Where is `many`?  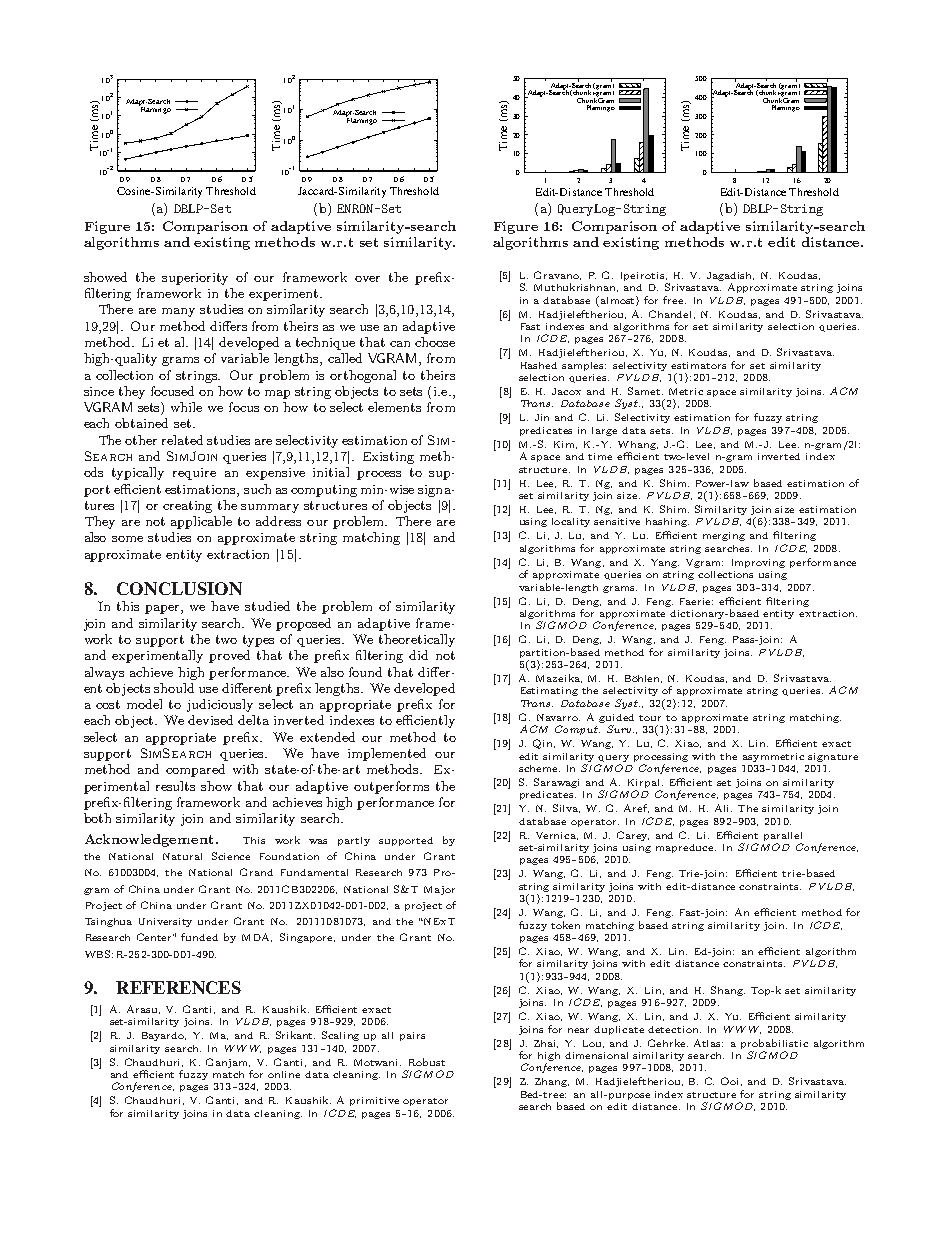 many is located at coordinates (178, 312).
